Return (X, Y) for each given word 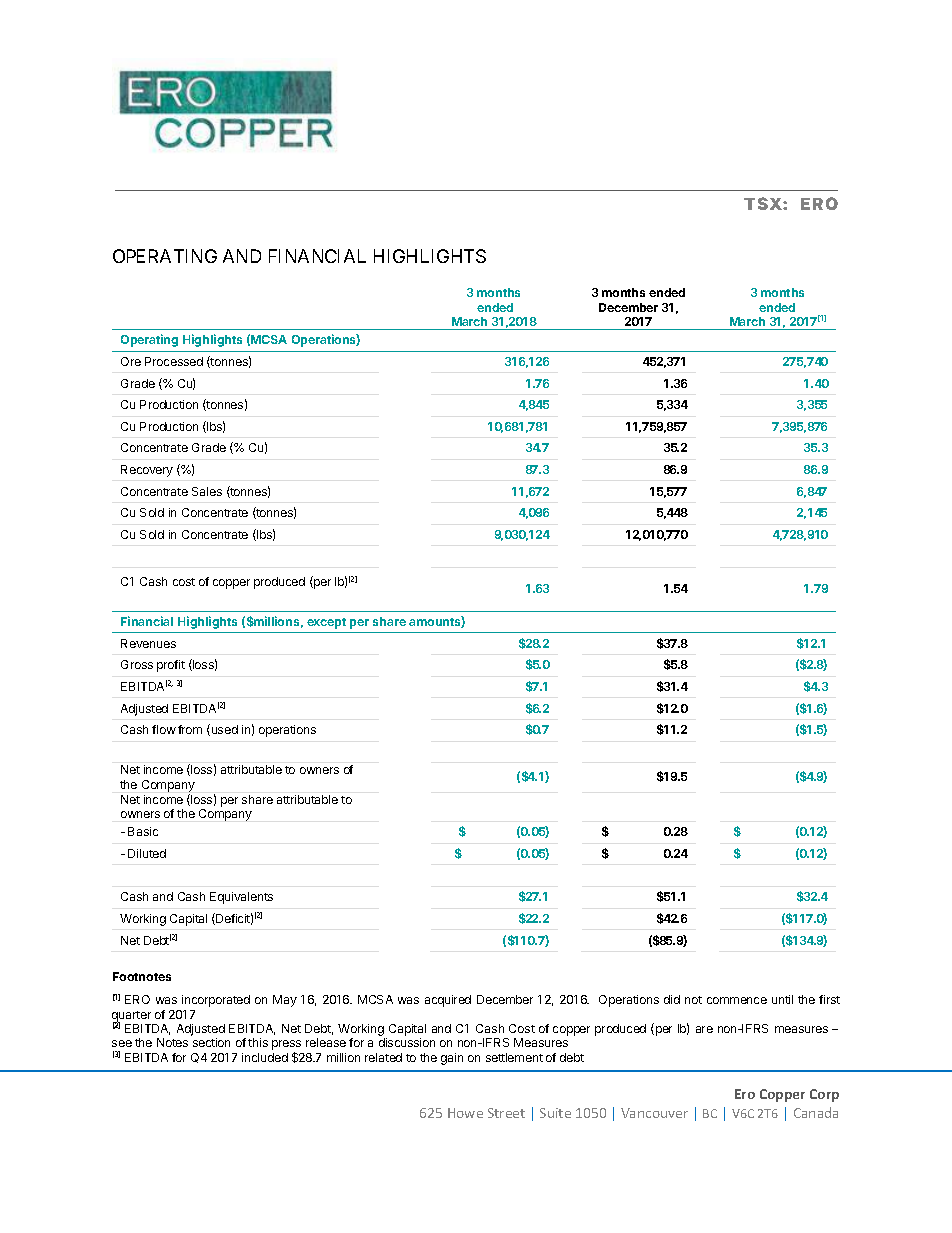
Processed (174, 361)
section (211, 1042)
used (223, 730)
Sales (207, 491)
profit (171, 666)
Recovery (147, 471)
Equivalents (241, 898)
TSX (764, 203)
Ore (131, 361)
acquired (448, 1001)
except (326, 623)
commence (737, 1000)
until (782, 999)
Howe (465, 1113)
